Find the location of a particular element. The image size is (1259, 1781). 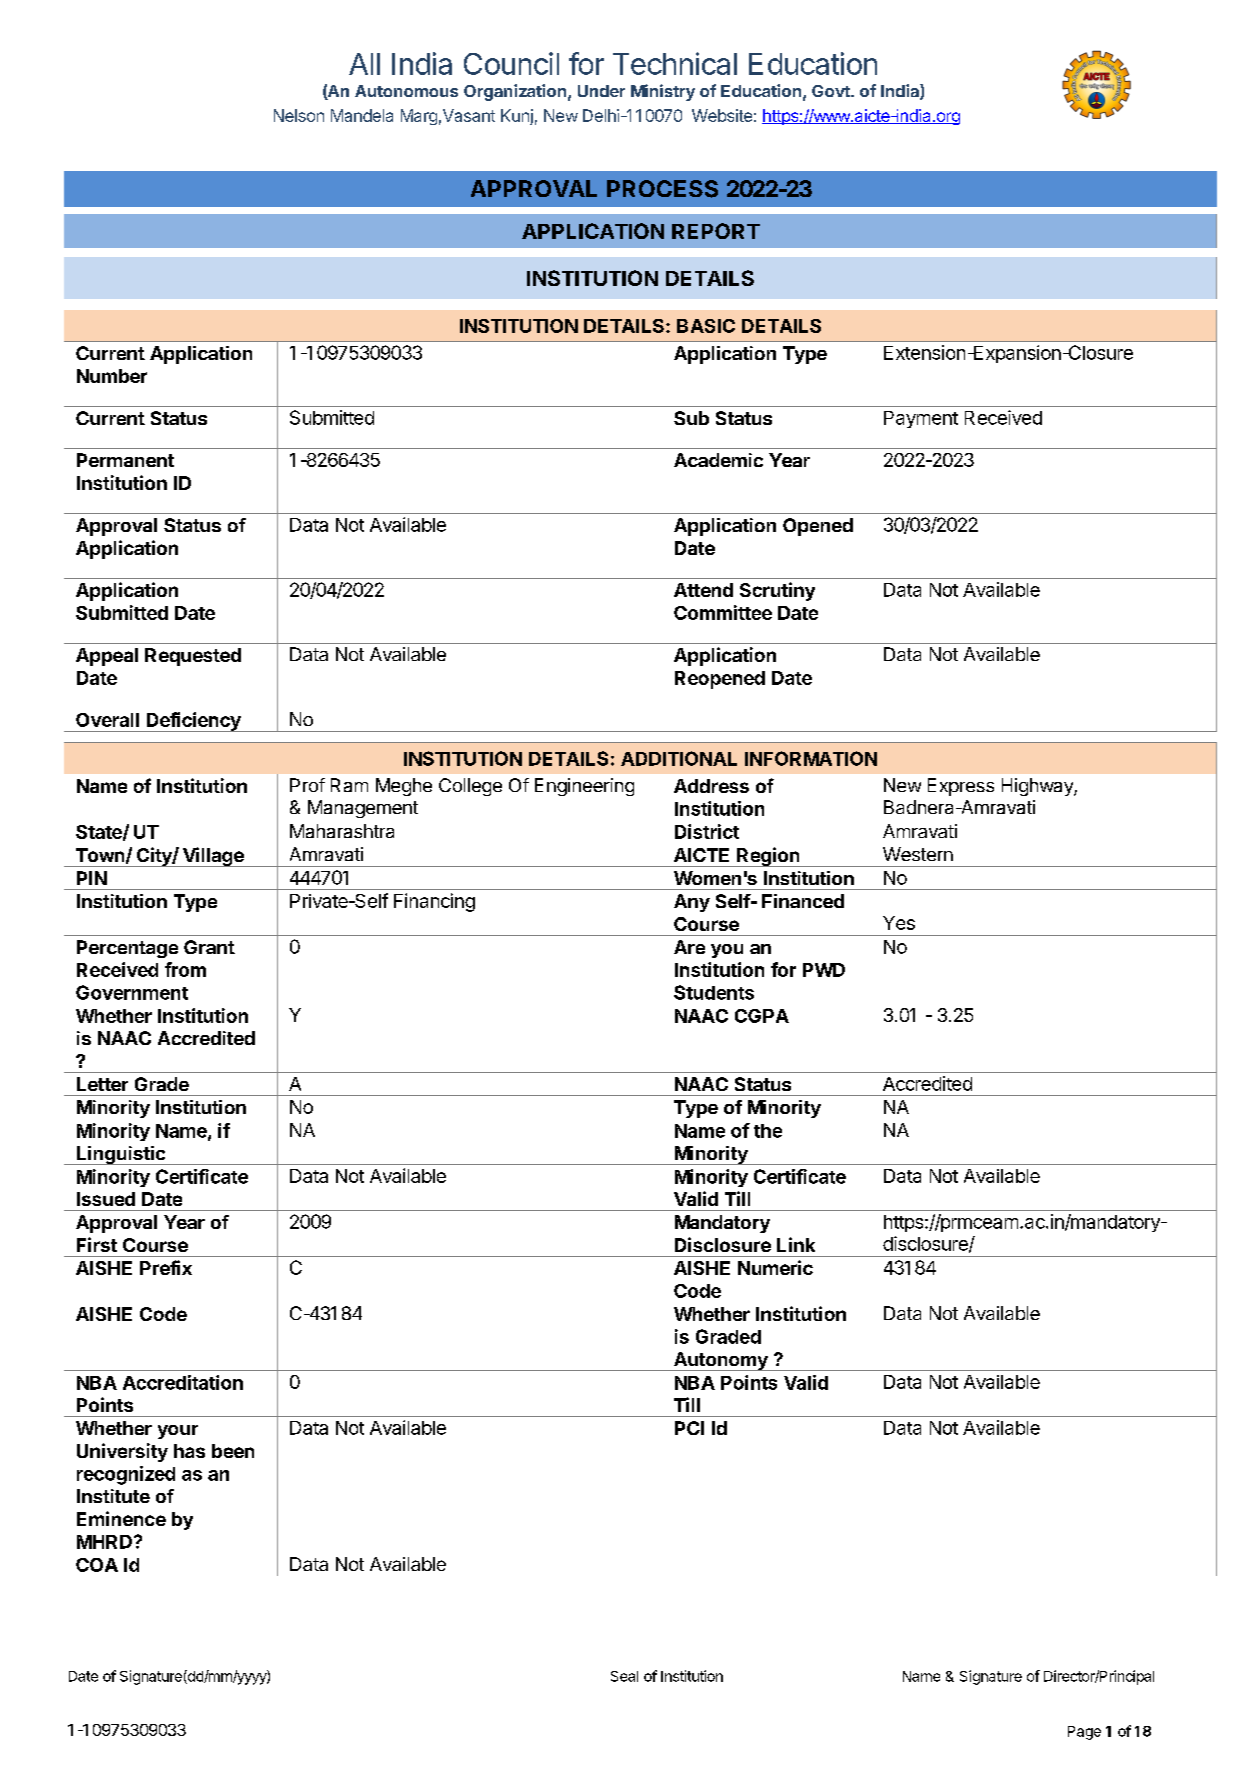

Nelson is located at coordinates (299, 115).
